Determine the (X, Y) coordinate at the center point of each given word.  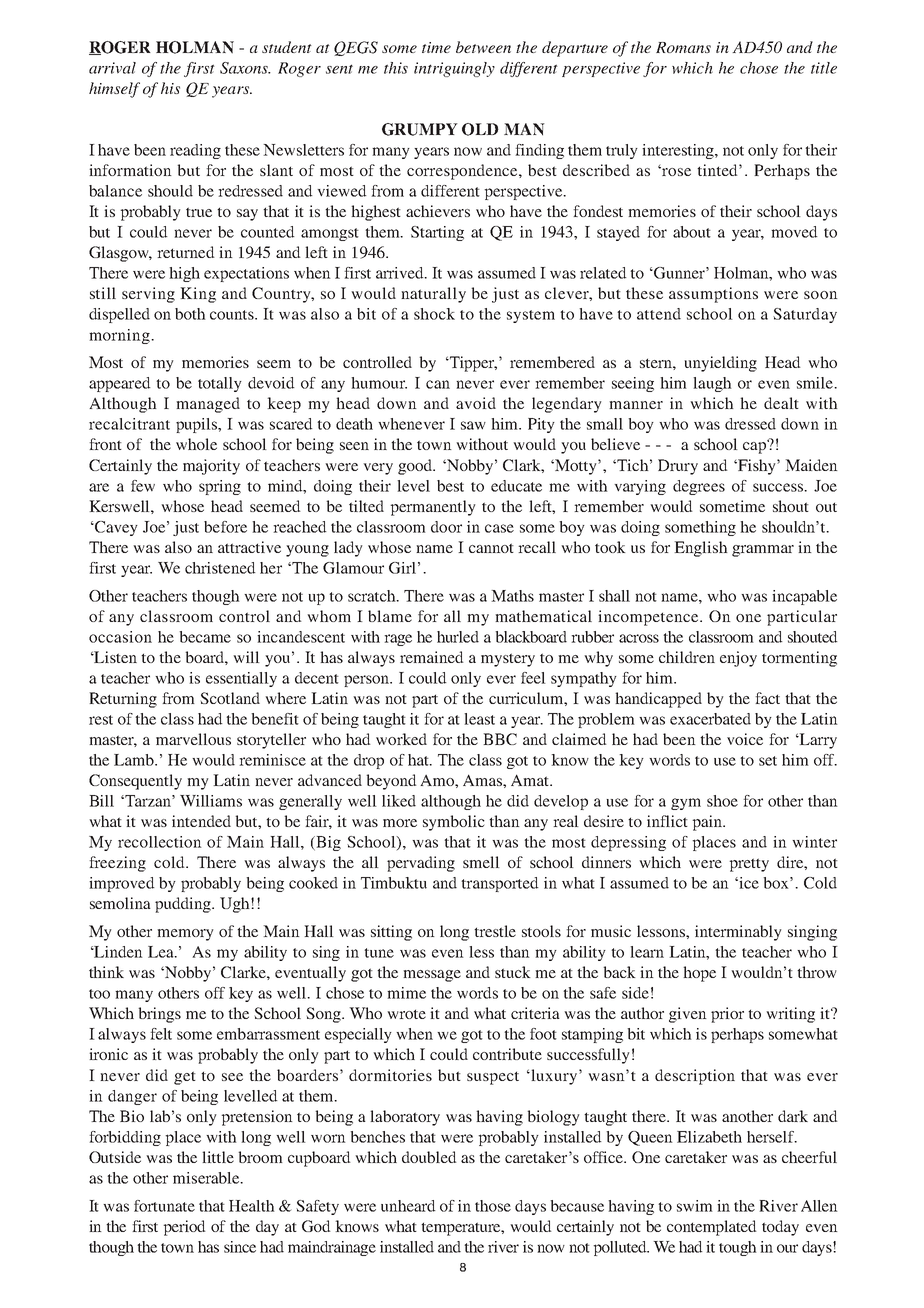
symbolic (454, 823)
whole (196, 444)
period (184, 1228)
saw (473, 425)
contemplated (712, 1228)
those (493, 1206)
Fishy (757, 467)
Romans (683, 47)
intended (201, 821)
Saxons (245, 68)
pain (708, 823)
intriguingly (454, 69)
